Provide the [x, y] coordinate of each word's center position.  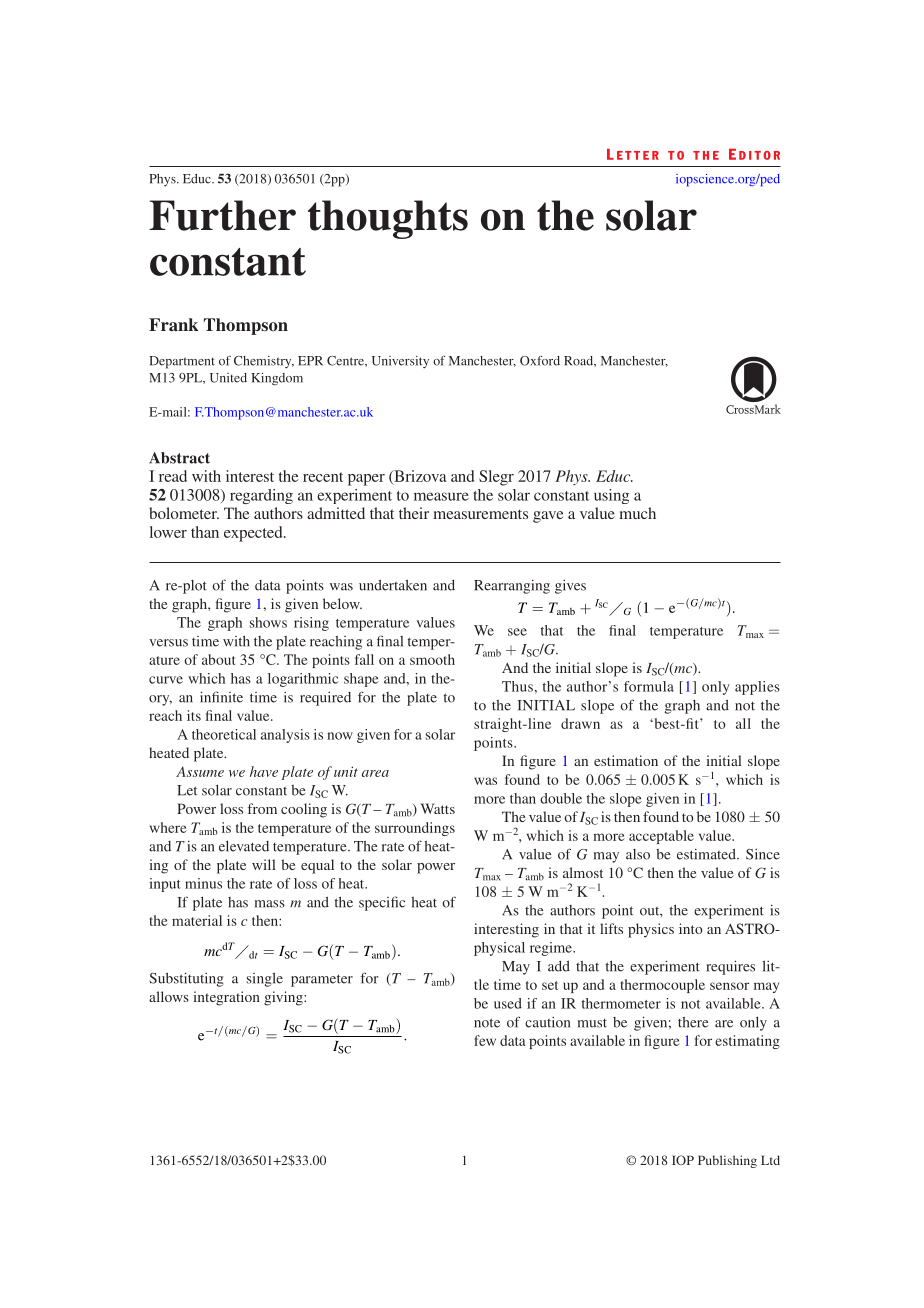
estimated [707, 854]
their [414, 513]
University [400, 362]
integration [226, 998]
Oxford [540, 361]
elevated [244, 846]
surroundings [415, 829]
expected [254, 534]
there [693, 1022]
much [637, 513]
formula [649, 686]
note [487, 1023]
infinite [221, 697]
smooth [432, 659]
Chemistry [264, 362]
